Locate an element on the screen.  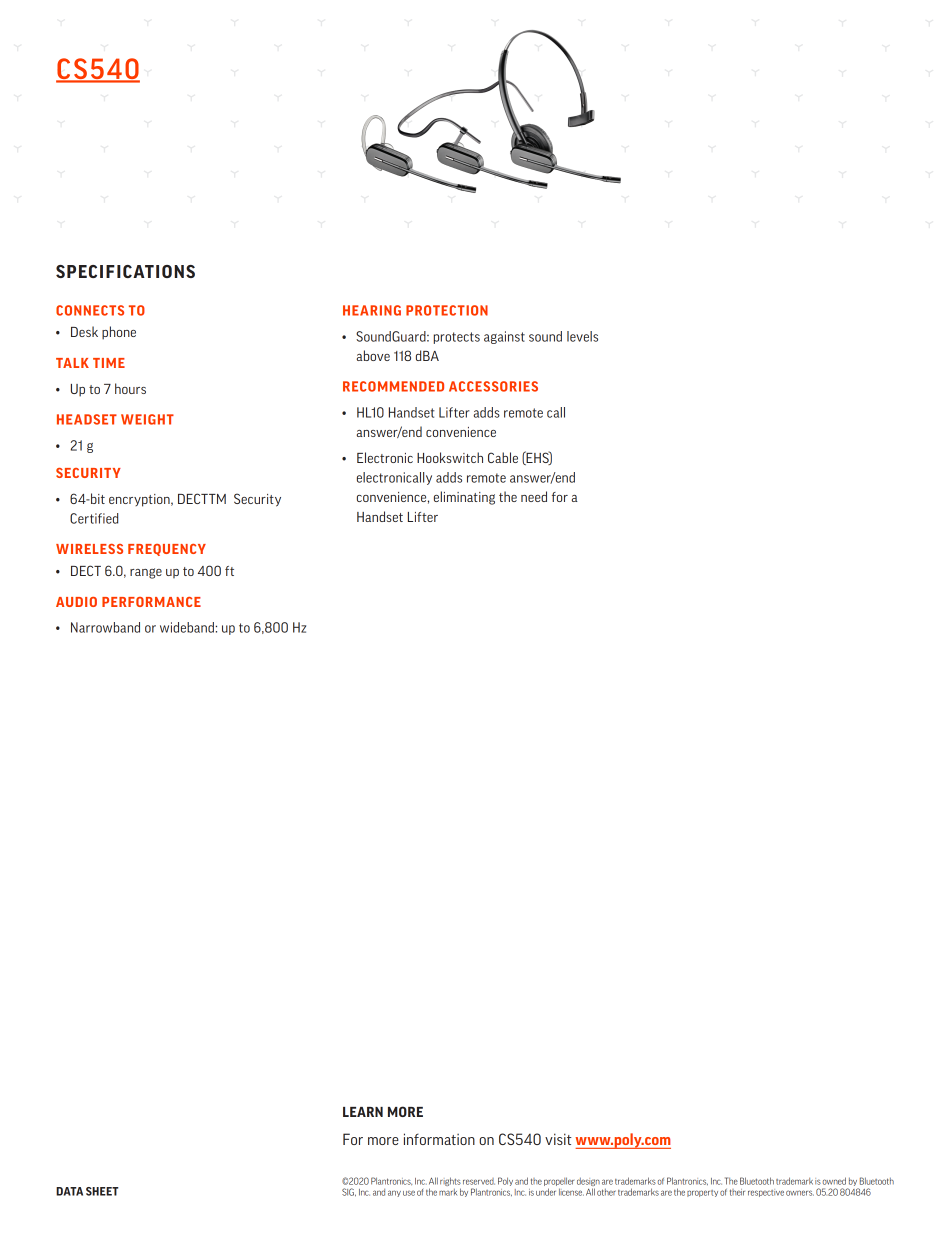
SHEET is located at coordinates (102, 1191).
